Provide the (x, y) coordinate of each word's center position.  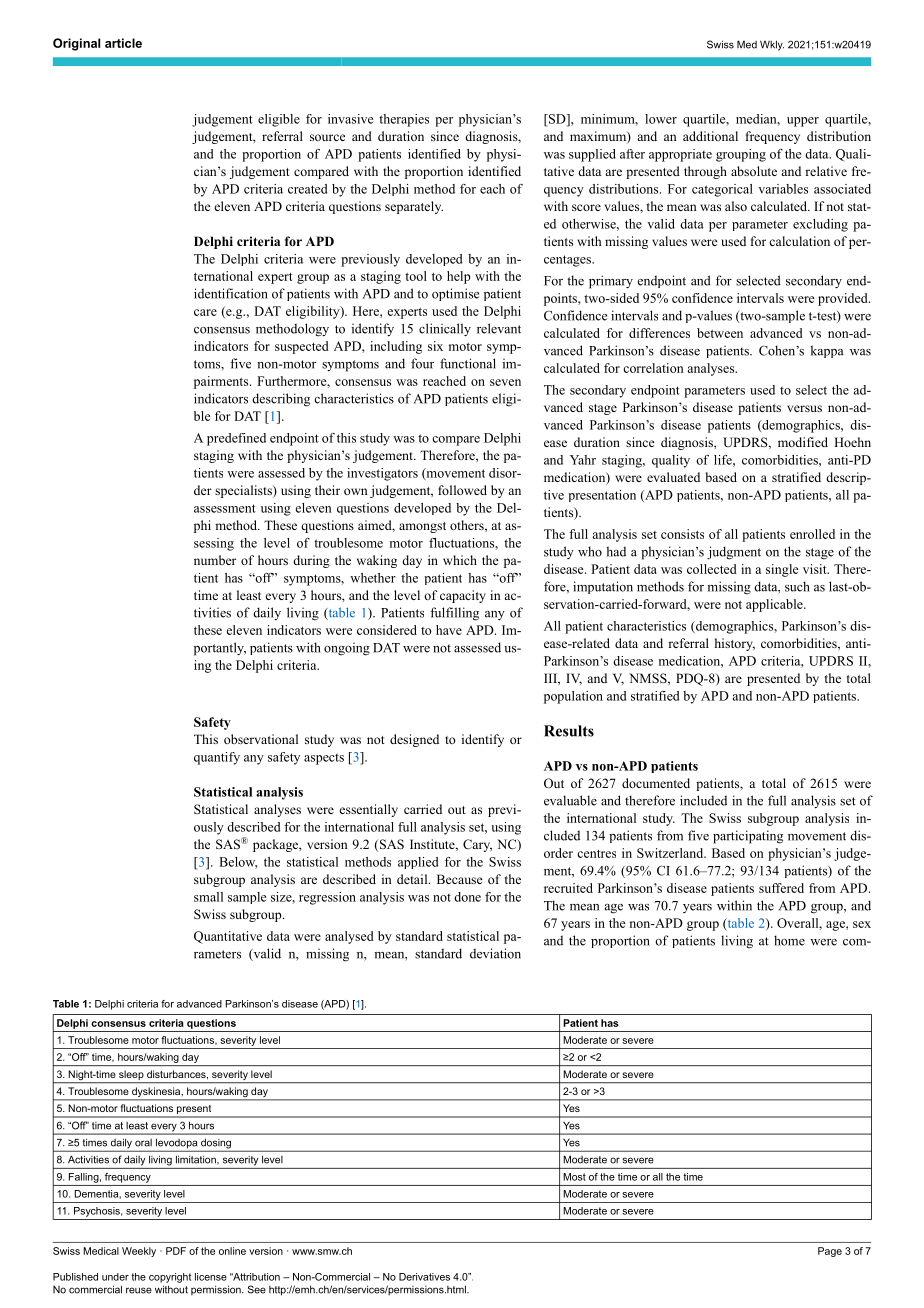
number (215, 560)
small (208, 897)
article (123, 43)
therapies (404, 120)
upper (803, 122)
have (449, 630)
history (735, 644)
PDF (176, 1251)
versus (804, 408)
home (789, 940)
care (205, 312)
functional (468, 363)
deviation (495, 953)
